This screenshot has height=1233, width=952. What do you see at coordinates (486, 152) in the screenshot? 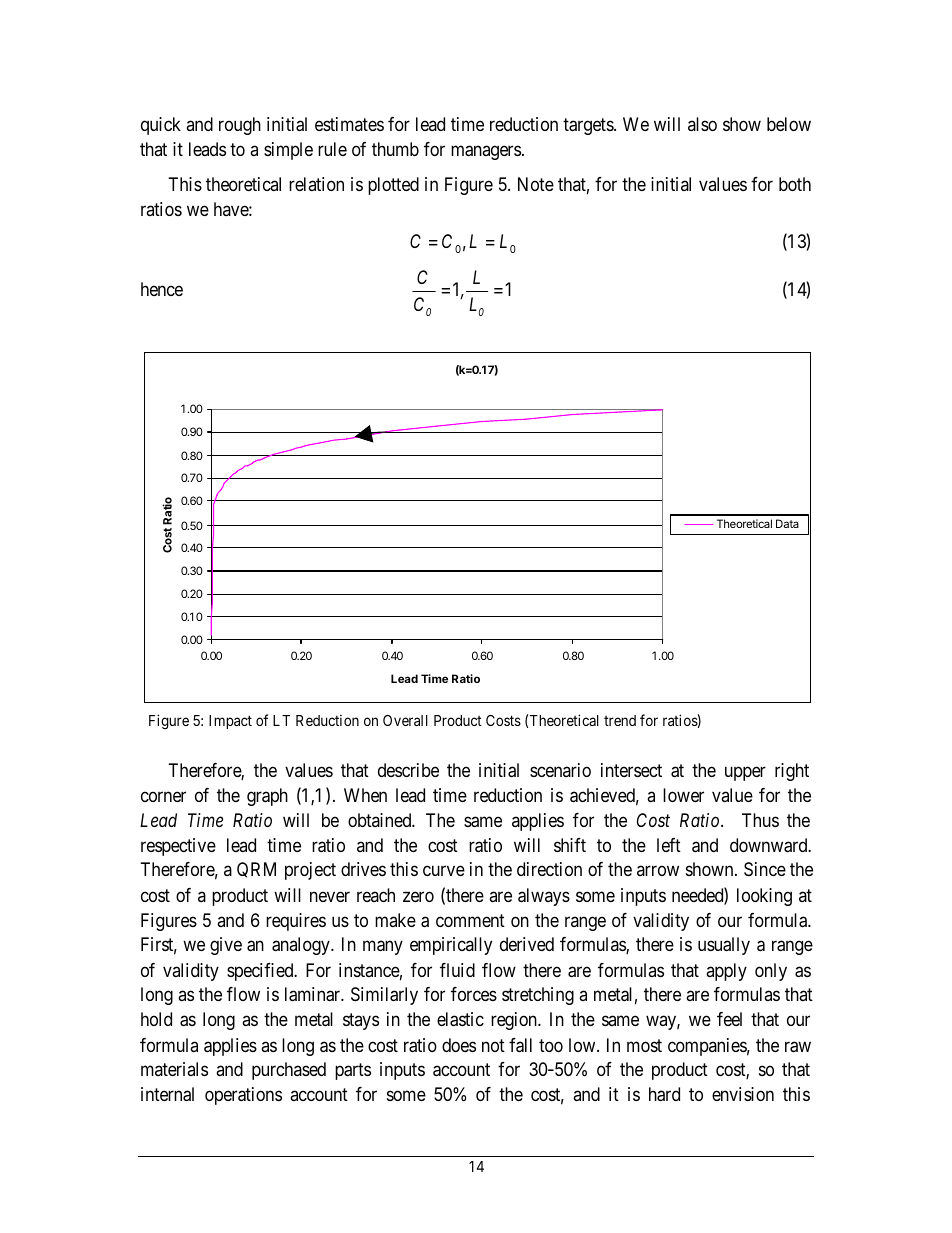
I see `managers` at bounding box center [486, 152].
